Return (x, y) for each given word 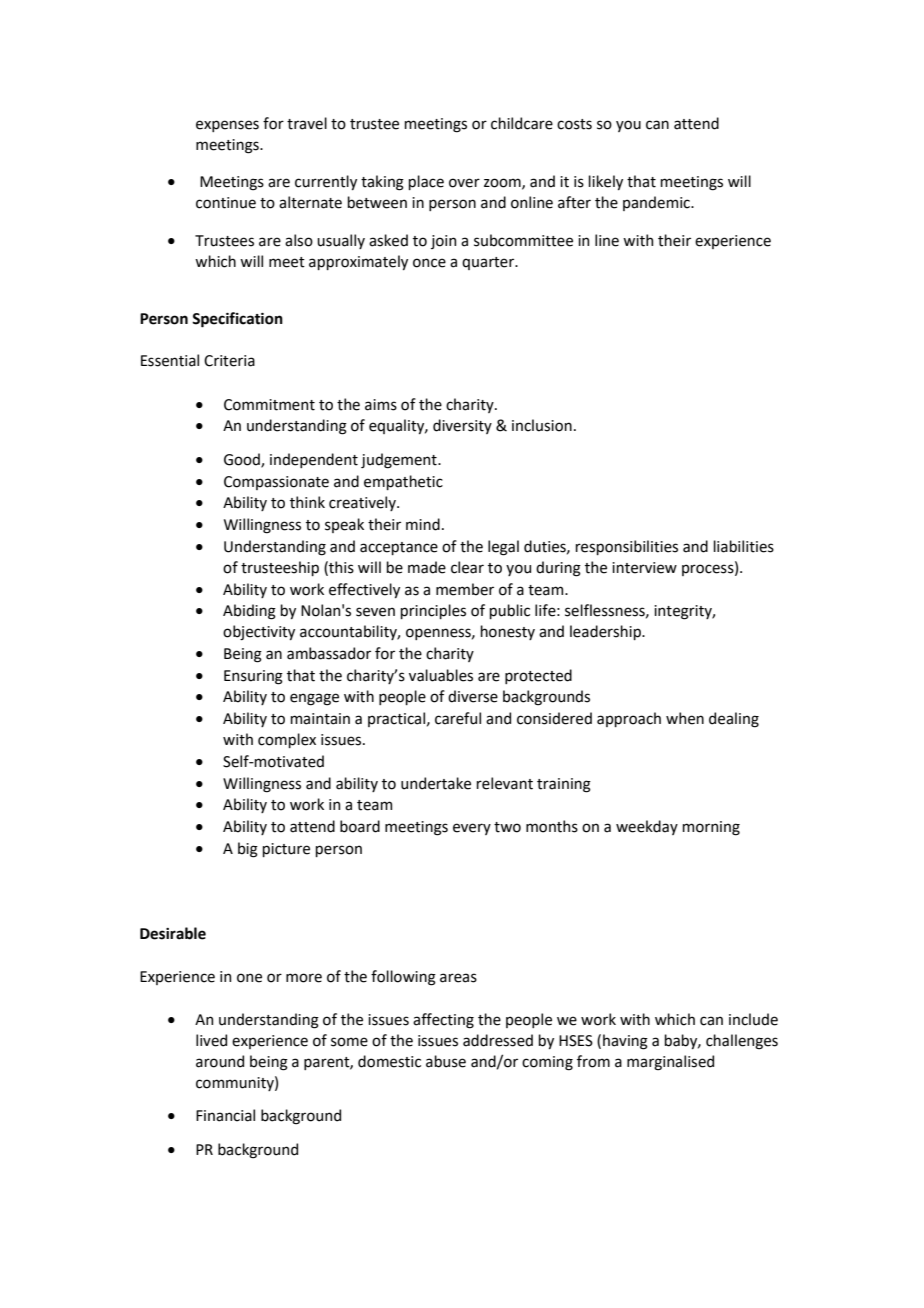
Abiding (249, 612)
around (220, 1061)
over (464, 183)
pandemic (657, 203)
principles (433, 611)
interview (644, 568)
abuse (446, 1061)
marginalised (670, 1063)
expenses (227, 126)
